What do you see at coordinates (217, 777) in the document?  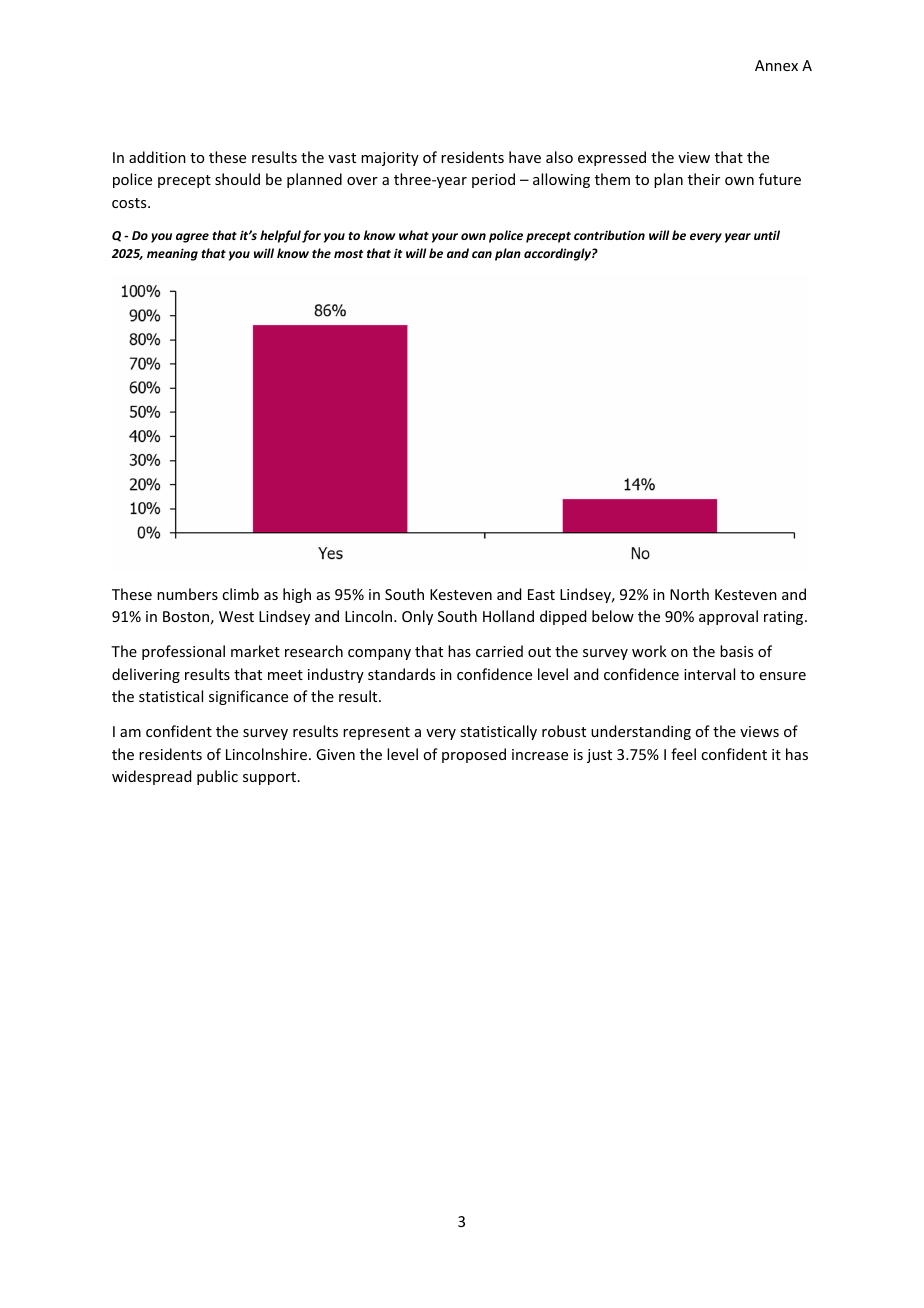 I see `public` at bounding box center [217, 777].
